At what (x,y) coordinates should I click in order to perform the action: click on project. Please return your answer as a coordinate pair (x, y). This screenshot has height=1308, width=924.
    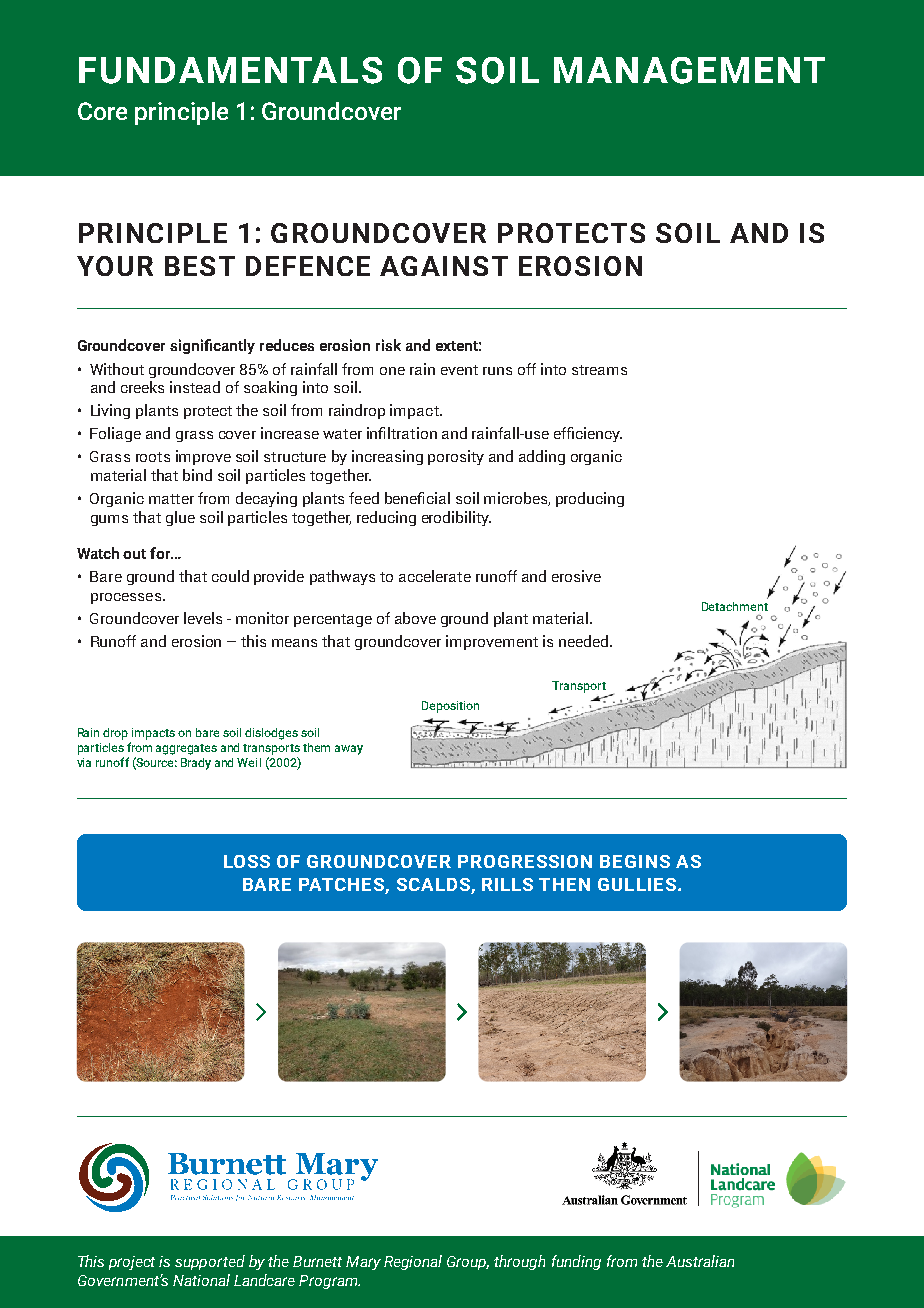
    Looking at the image, I should click on (132, 1263).
